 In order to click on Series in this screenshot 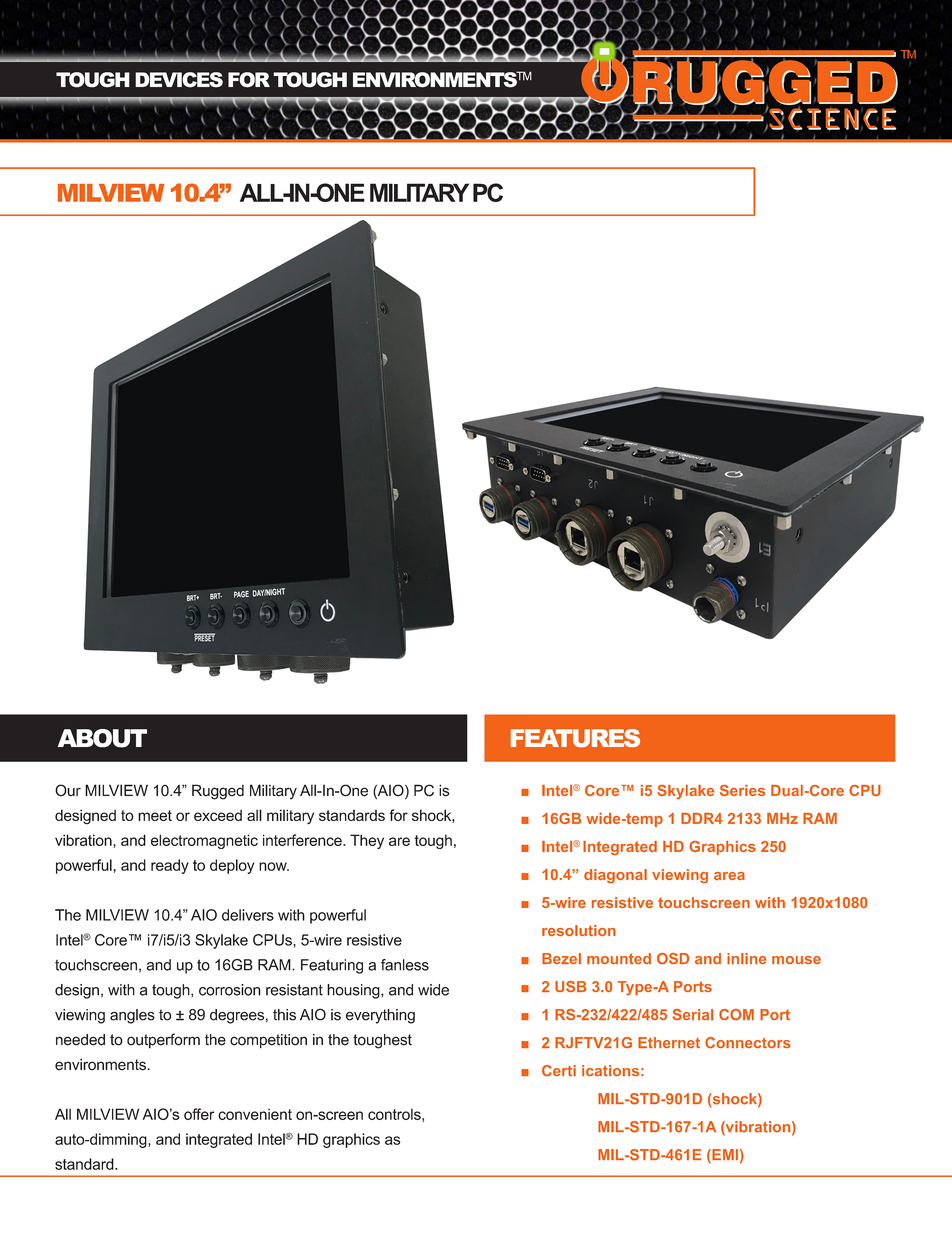, I will do `click(742, 790)`.
